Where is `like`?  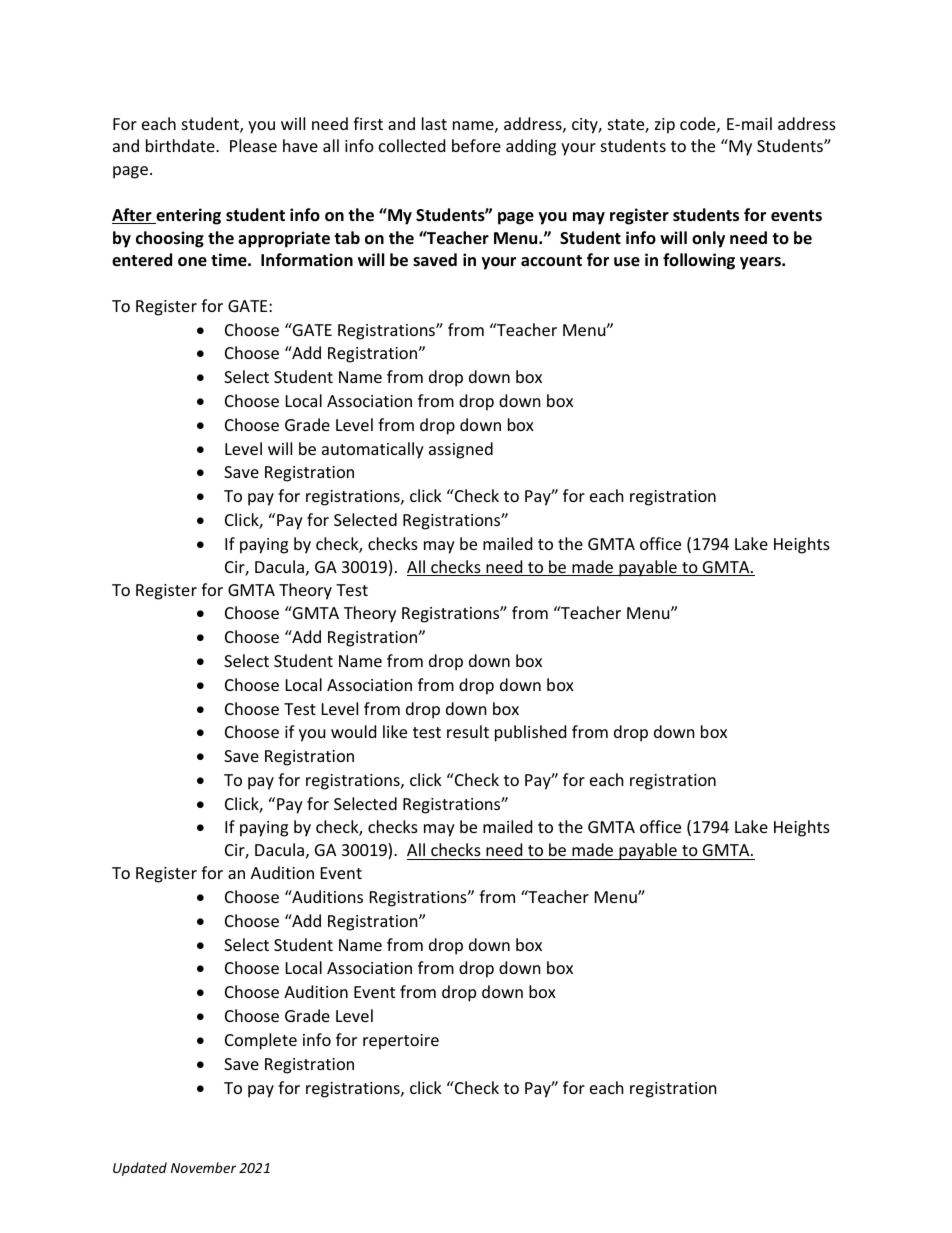
like is located at coordinates (395, 731).
